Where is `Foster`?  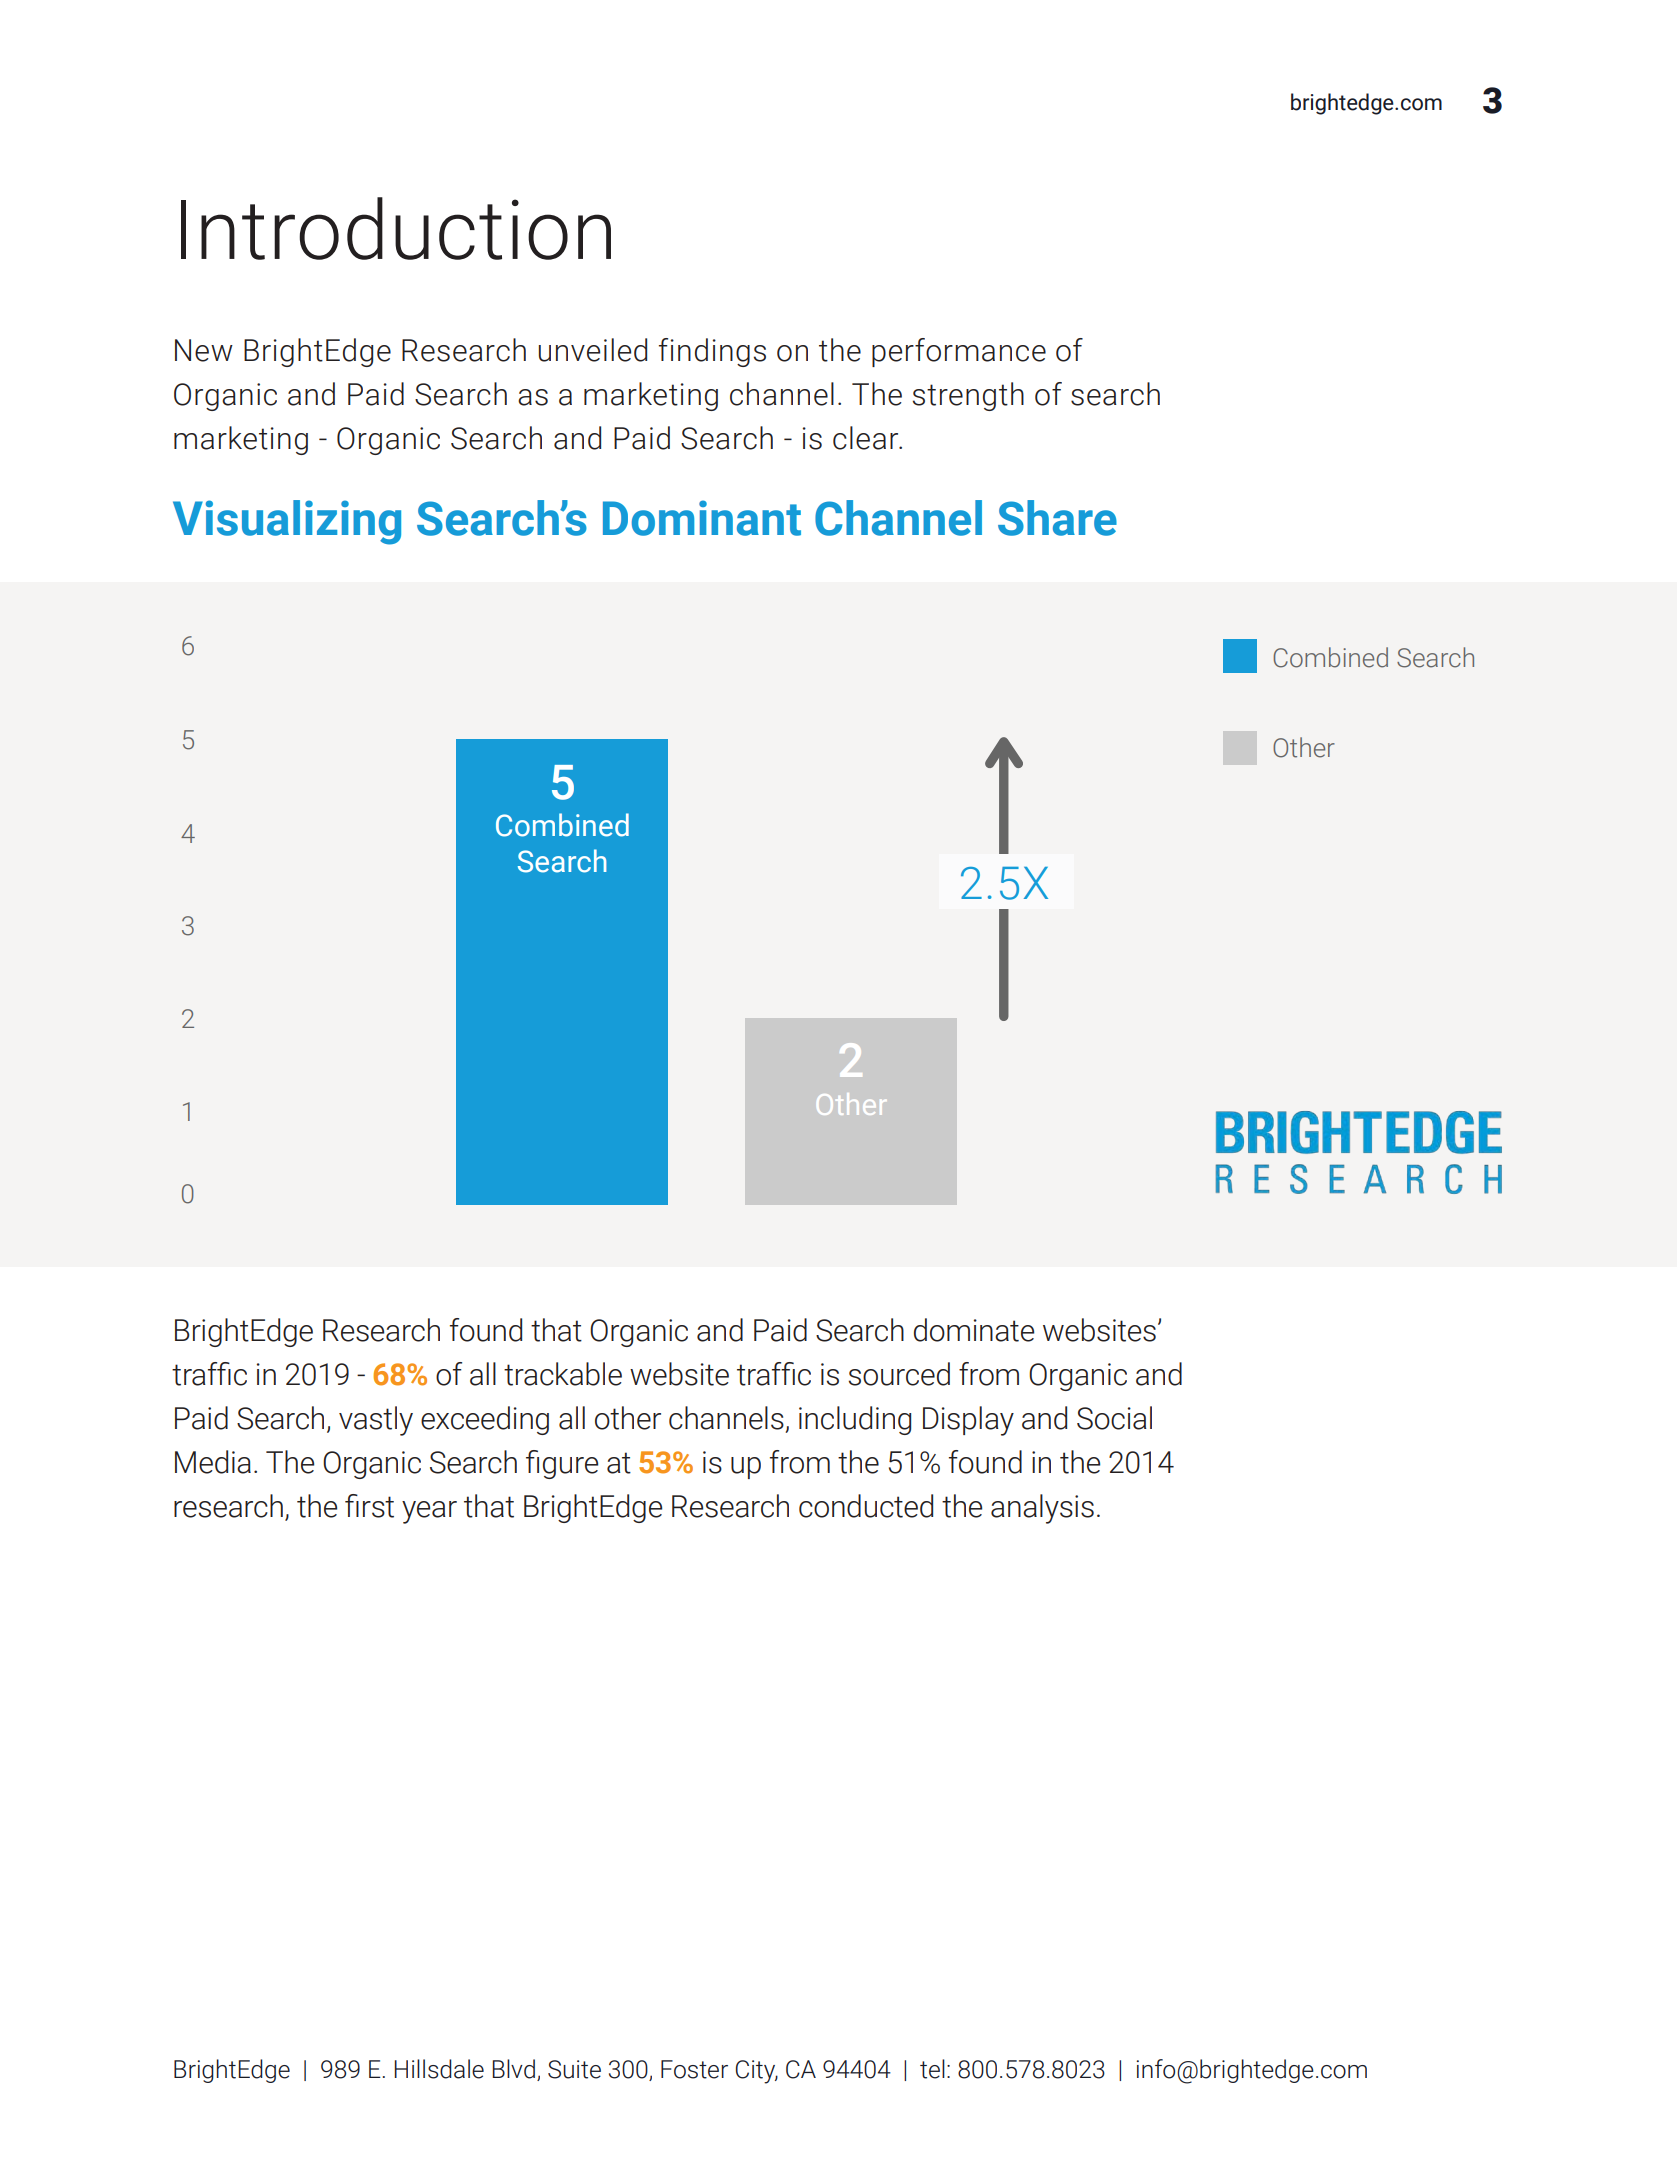
Foster is located at coordinates (694, 2069).
